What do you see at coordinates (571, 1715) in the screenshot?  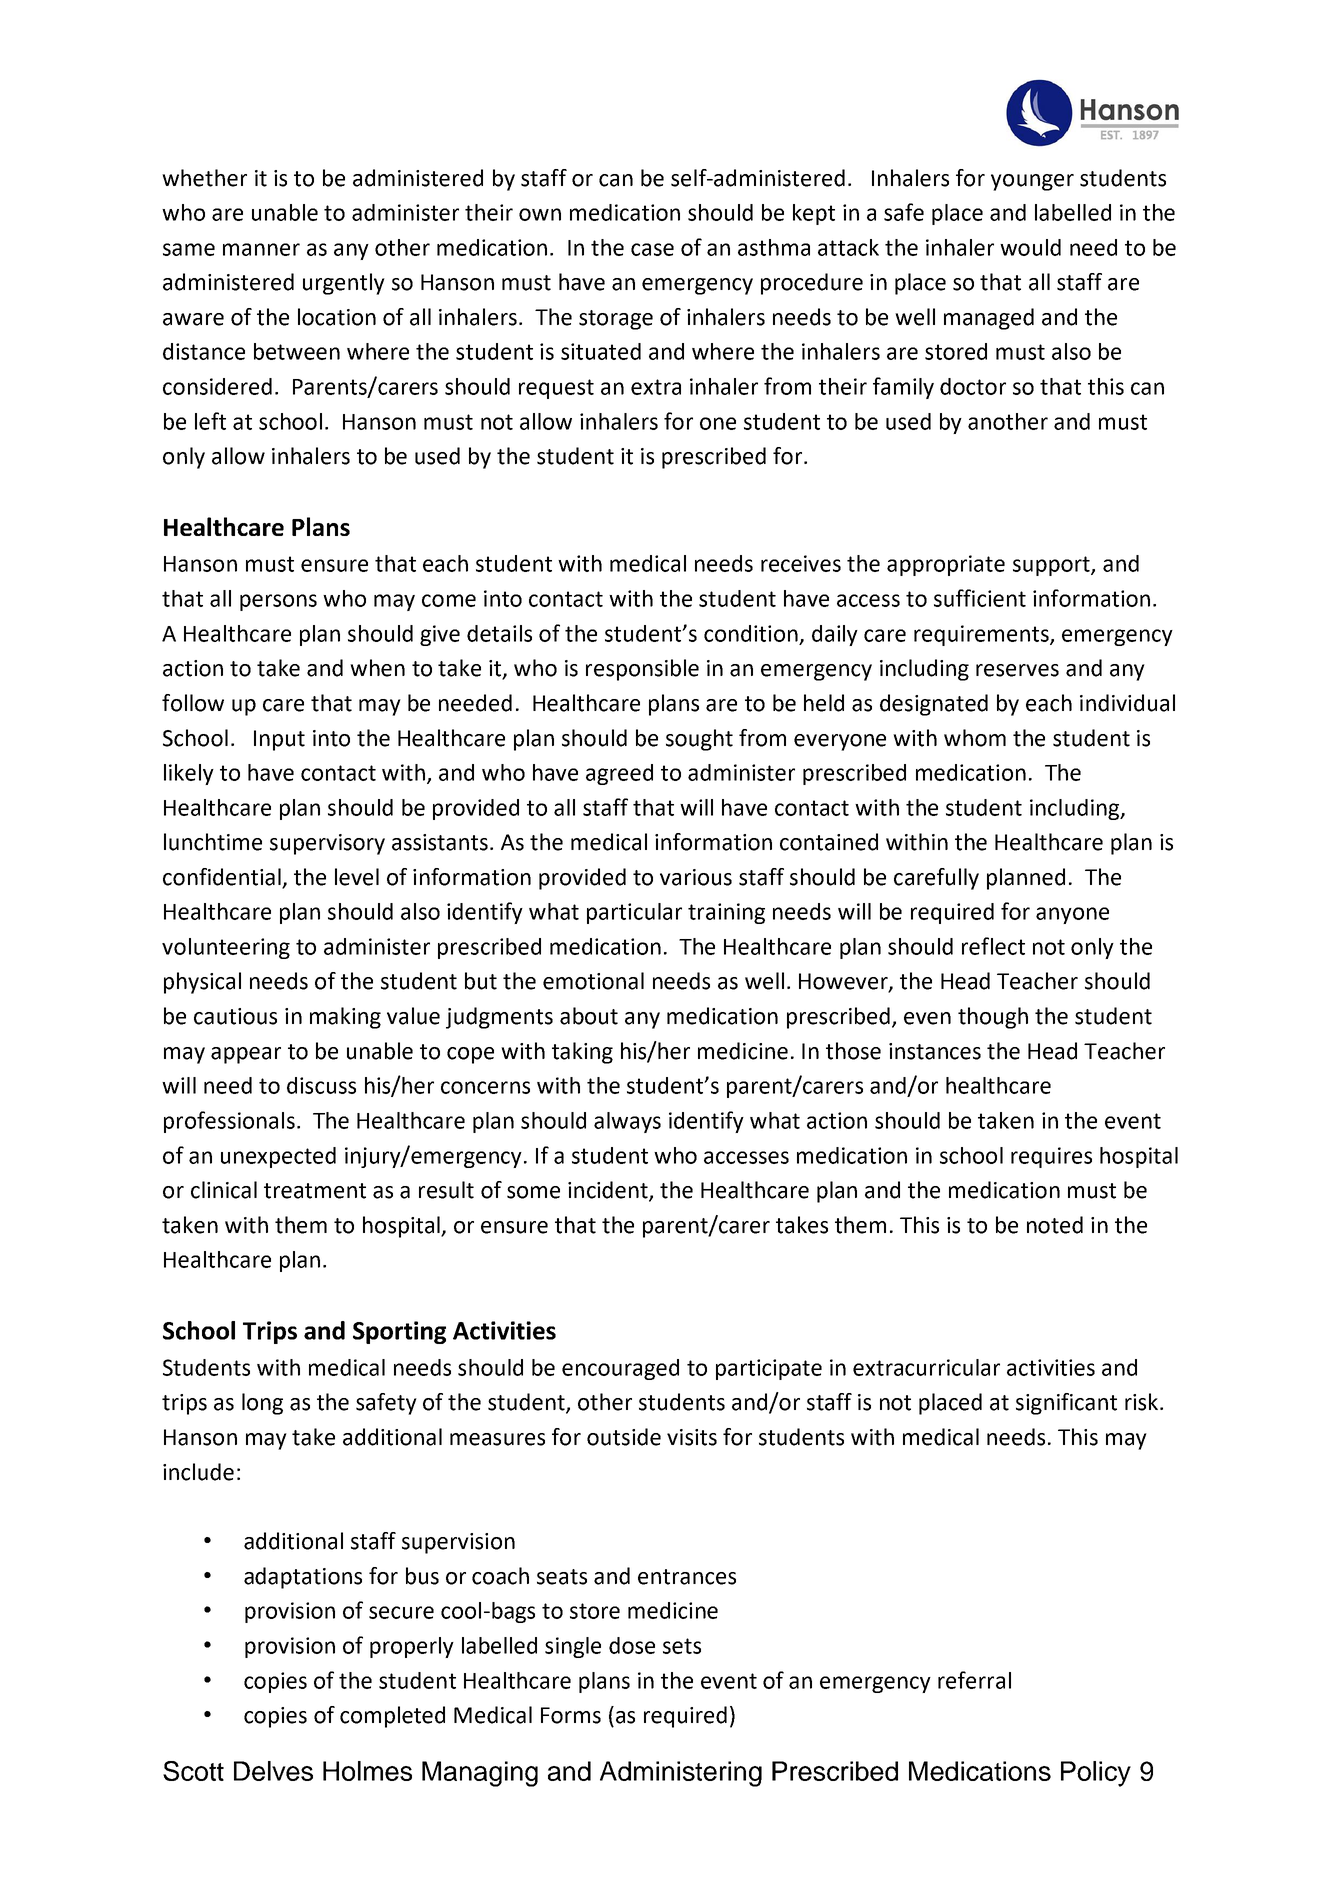 I see `Forms` at bounding box center [571, 1715].
